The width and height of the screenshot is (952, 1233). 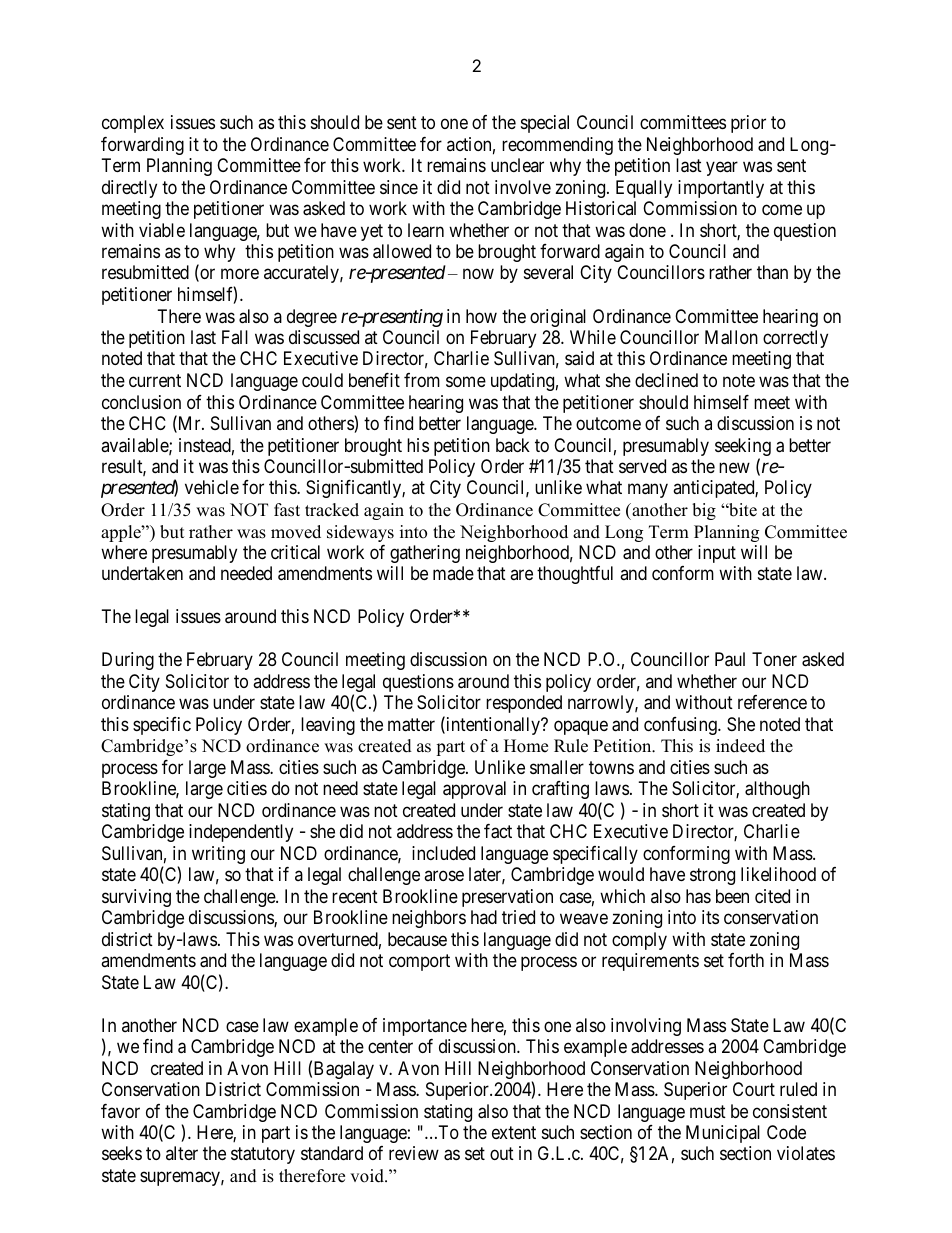 What do you see at coordinates (218, 855) in the screenshot?
I see `writing` at bounding box center [218, 855].
